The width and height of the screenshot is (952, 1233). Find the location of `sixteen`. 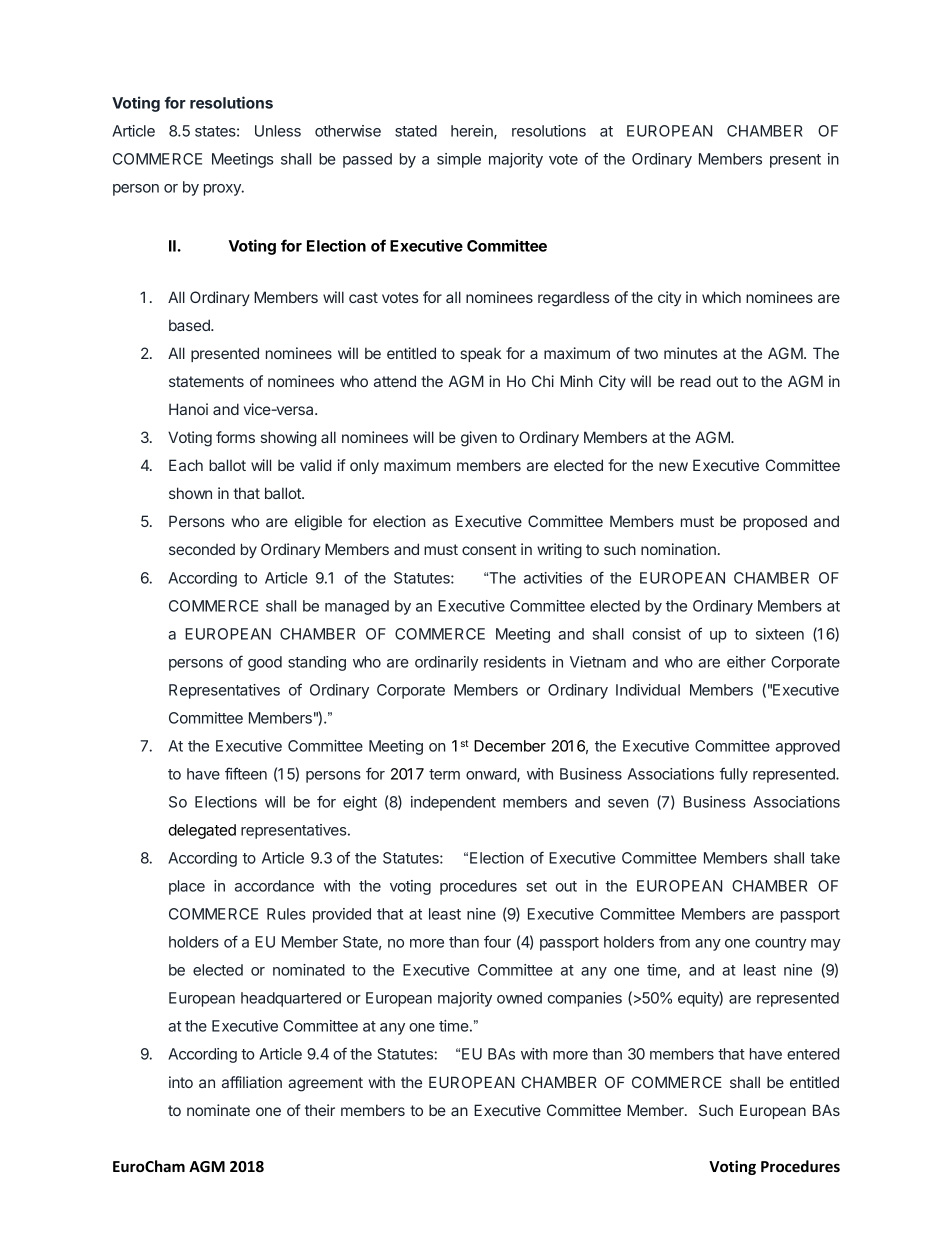

sixteen is located at coordinates (780, 634).
